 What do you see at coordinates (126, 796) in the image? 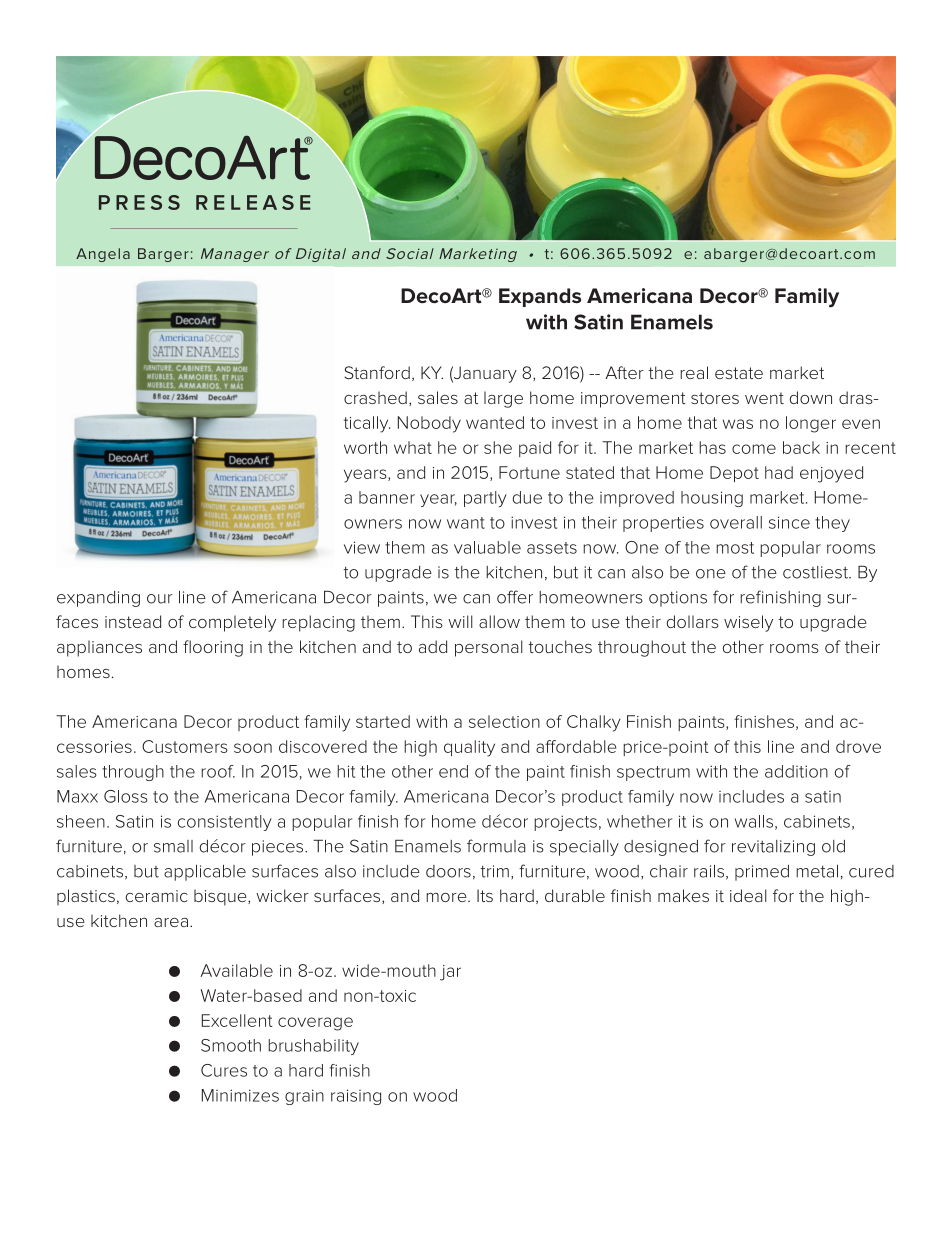
I see `Gloss` at bounding box center [126, 796].
